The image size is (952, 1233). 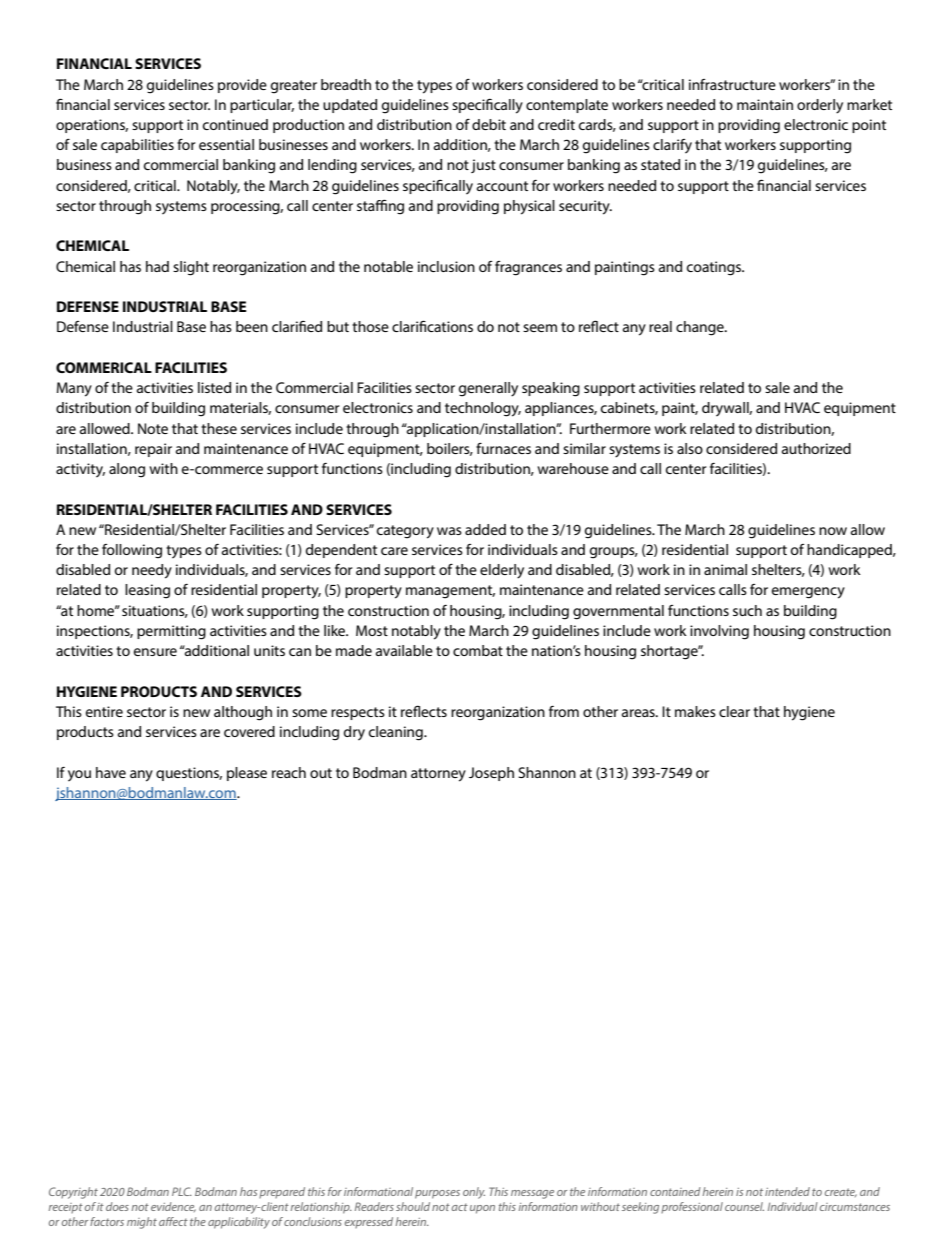 I want to click on ensure, so click(x=155, y=652).
